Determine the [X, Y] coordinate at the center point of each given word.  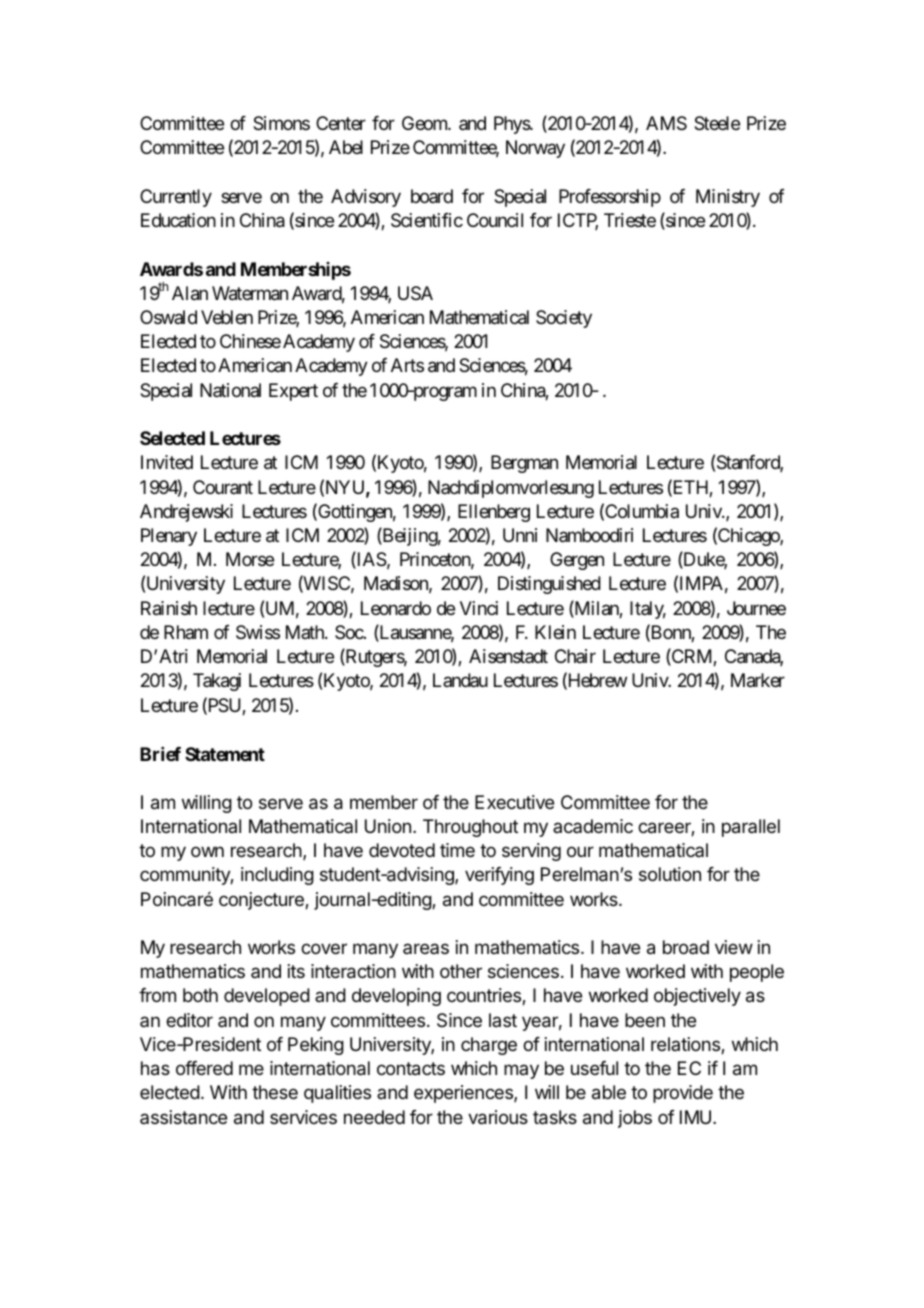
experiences [464, 1094]
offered [204, 1068]
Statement [225, 754]
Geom [425, 123]
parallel [751, 828]
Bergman [524, 464]
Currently [176, 198]
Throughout [470, 828]
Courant [223, 487]
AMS [666, 123]
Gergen [577, 561]
